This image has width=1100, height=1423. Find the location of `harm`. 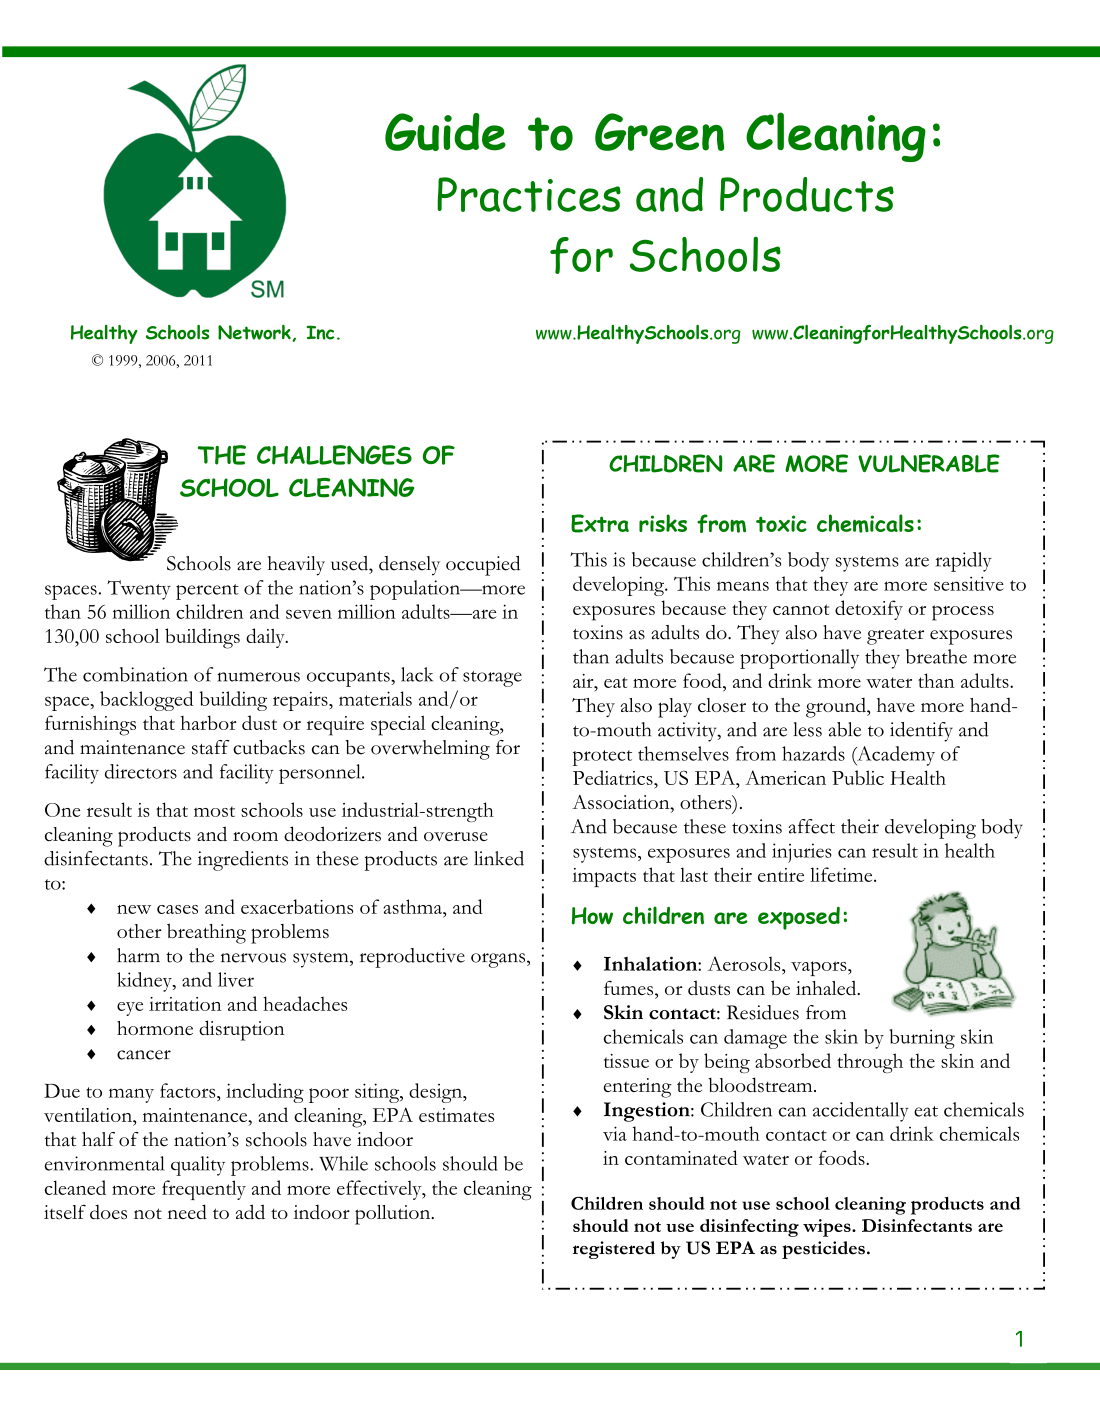

harm is located at coordinates (138, 955).
